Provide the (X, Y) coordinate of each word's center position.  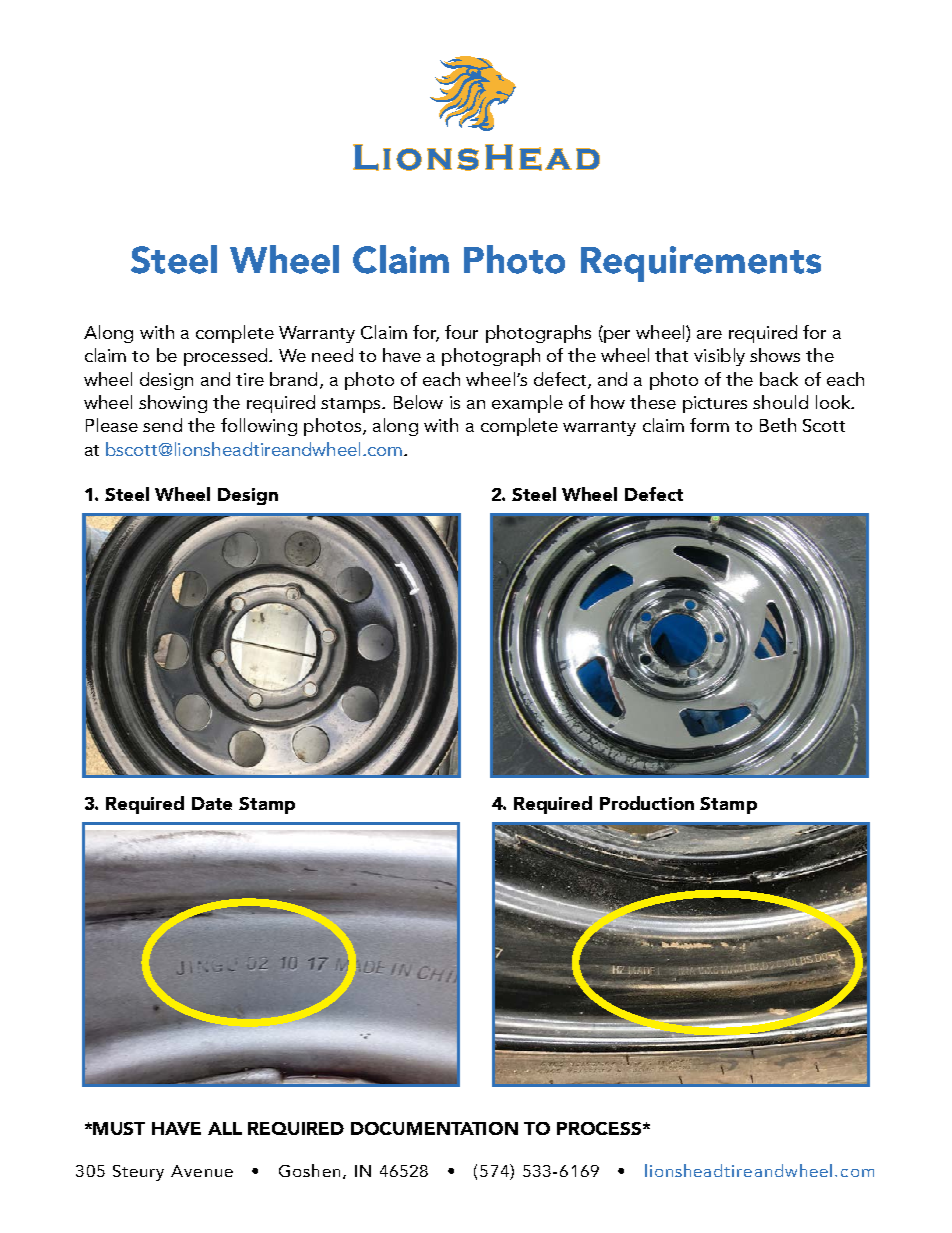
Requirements (701, 264)
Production (647, 803)
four (461, 332)
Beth (778, 425)
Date (212, 803)
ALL (225, 1128)
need (332, 355)
